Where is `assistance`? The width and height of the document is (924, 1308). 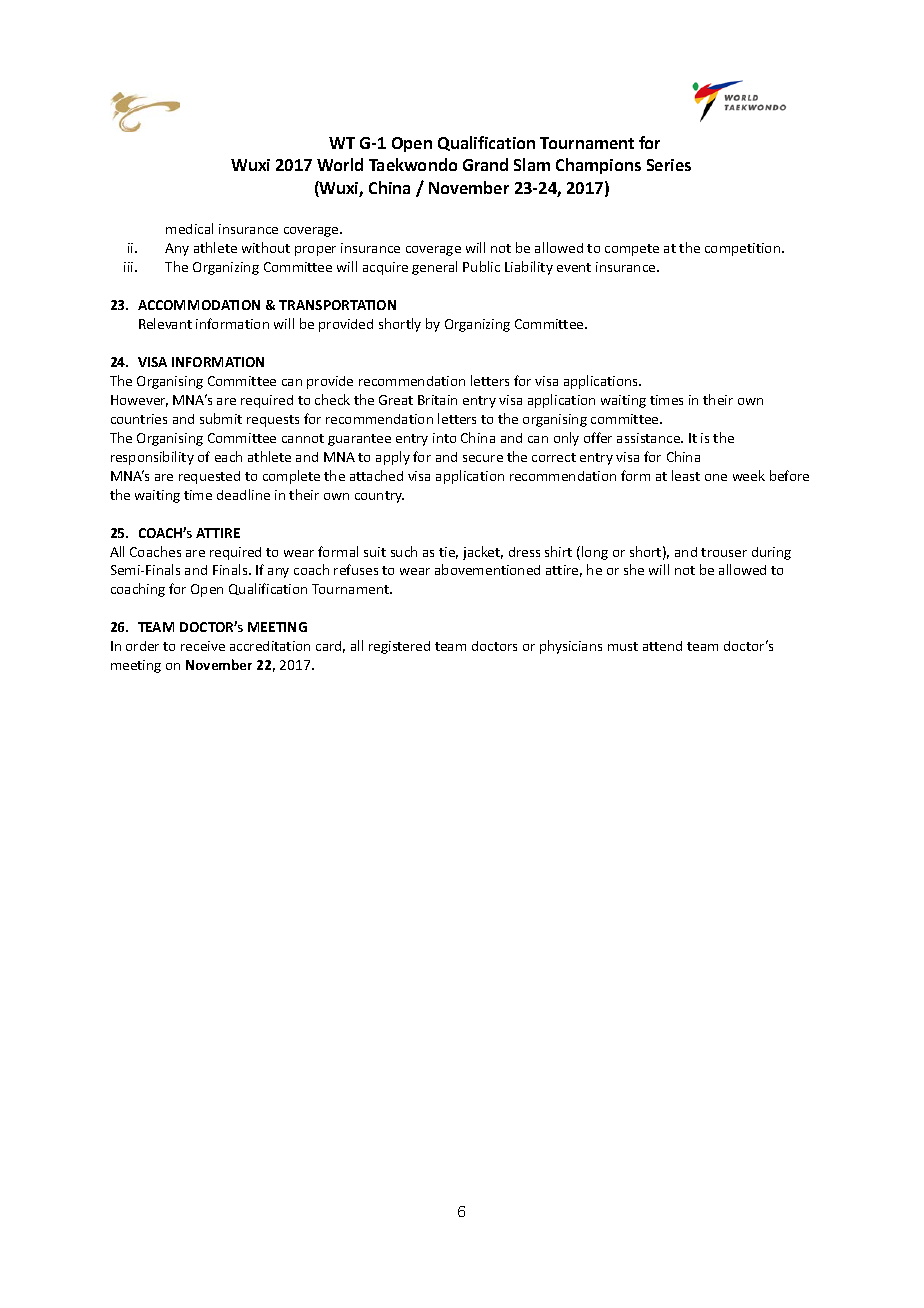
assistance is located at coordinates (650, 438).
